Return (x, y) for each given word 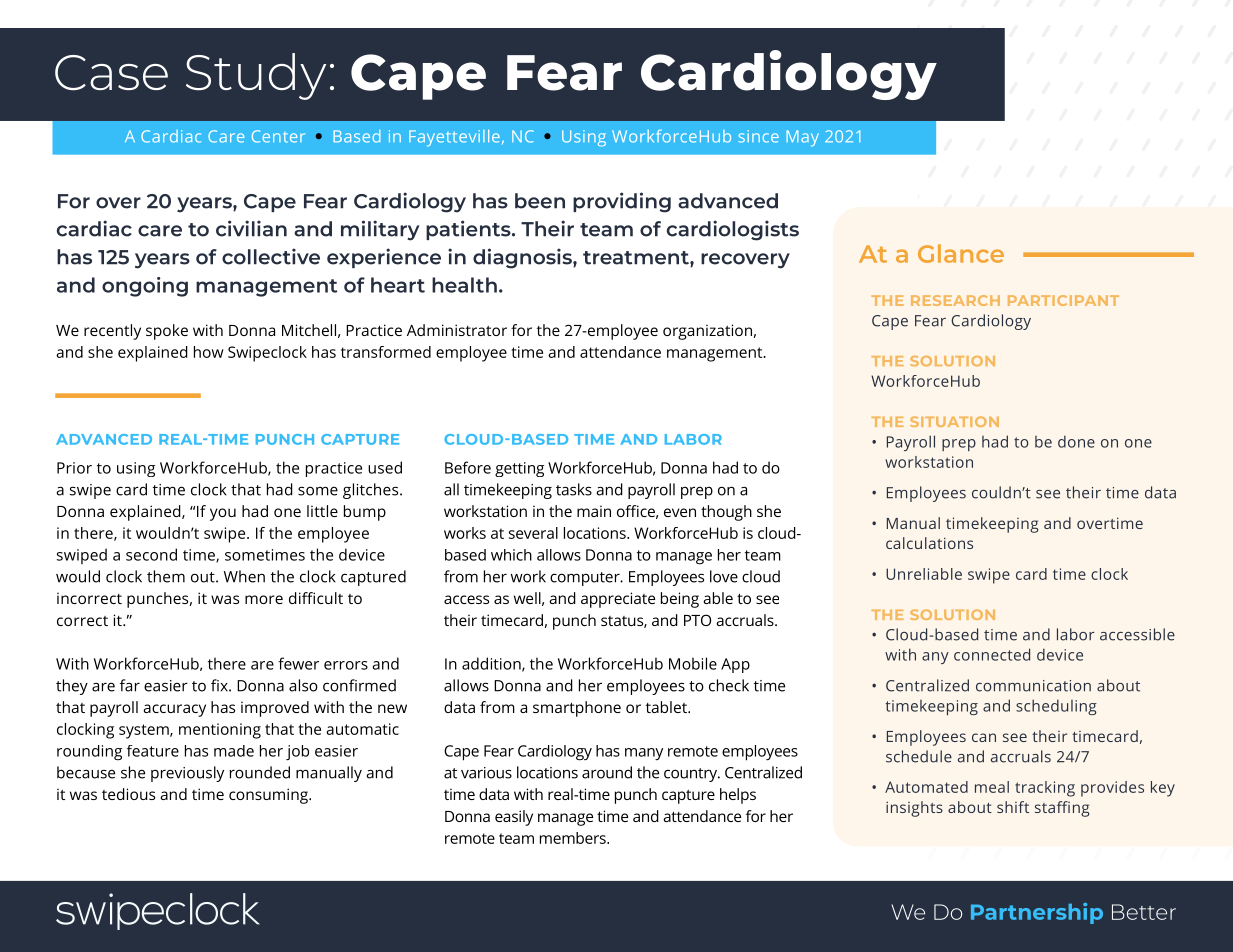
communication (1033, 686)
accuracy (174, 710)
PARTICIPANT (1063, 300)
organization (707, 332)
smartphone (577, 709)
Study (256, 76)
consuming (269, 796)
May (802, 138)
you (223, 514)
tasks (574, 489)
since (758, 136)
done (1076, 441)
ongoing (145, 287)
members (574, 838)
